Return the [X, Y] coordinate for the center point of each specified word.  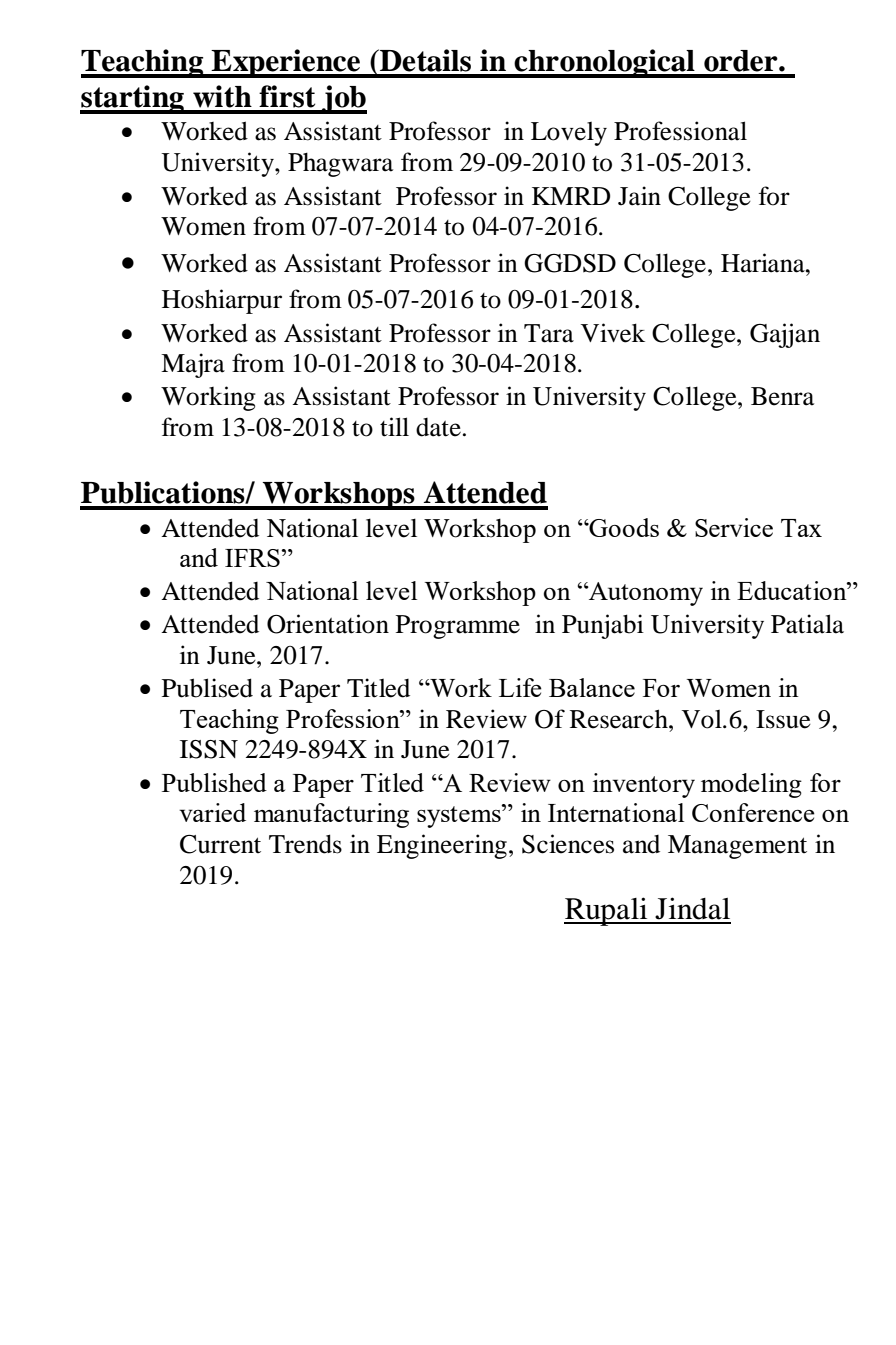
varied [212, 812]
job [343, 99]
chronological [604, 63]
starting [133, 99]
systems [460, 816]
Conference [753, 812]
